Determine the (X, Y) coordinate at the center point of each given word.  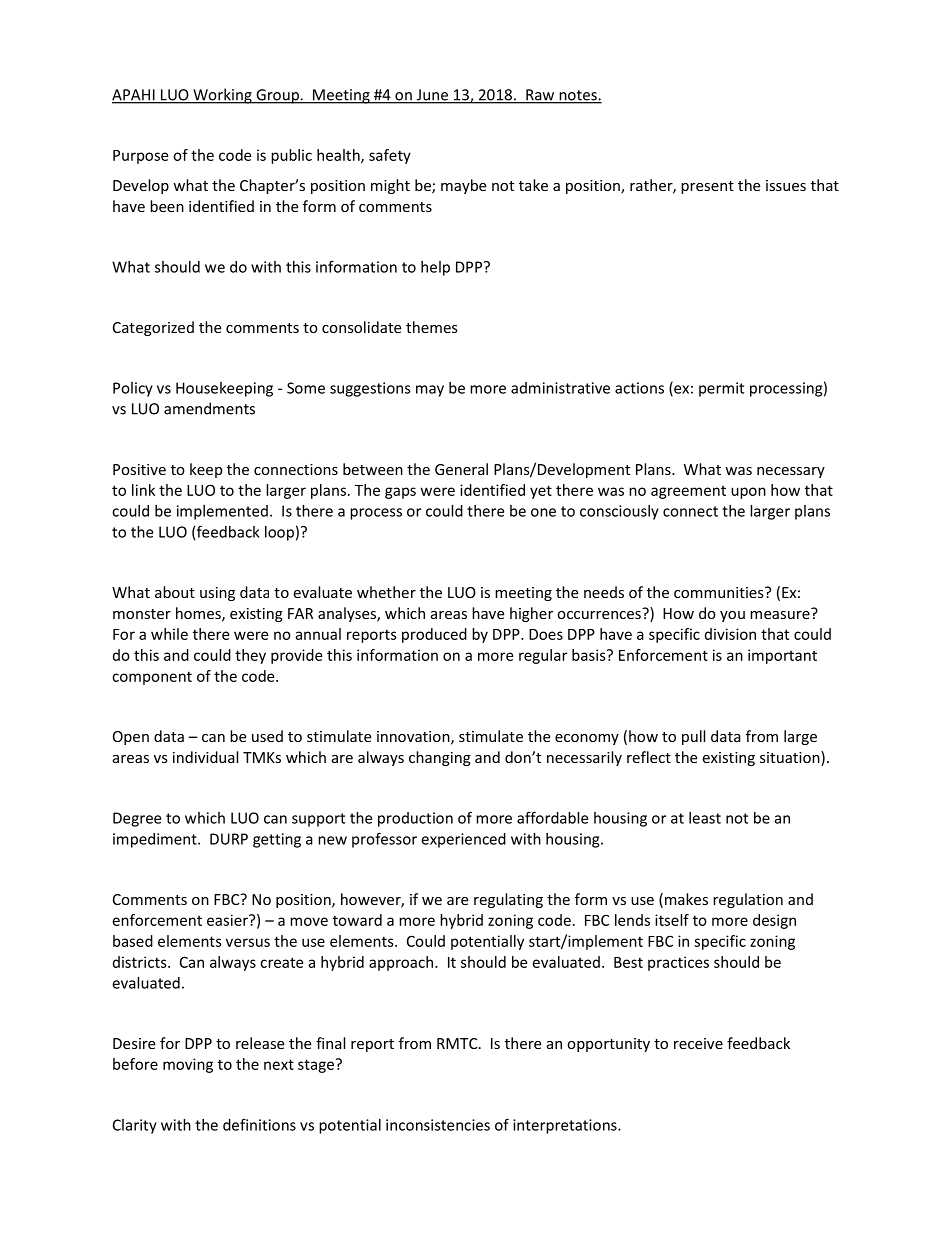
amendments (209, 408)
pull (693, 737)
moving (188, 1065)
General (461, 469)
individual (205, 757)
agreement (688, 492)
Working (222, 96)
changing (440, 758)
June (432, 96)
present (707, 187)
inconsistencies (438, 1125)
